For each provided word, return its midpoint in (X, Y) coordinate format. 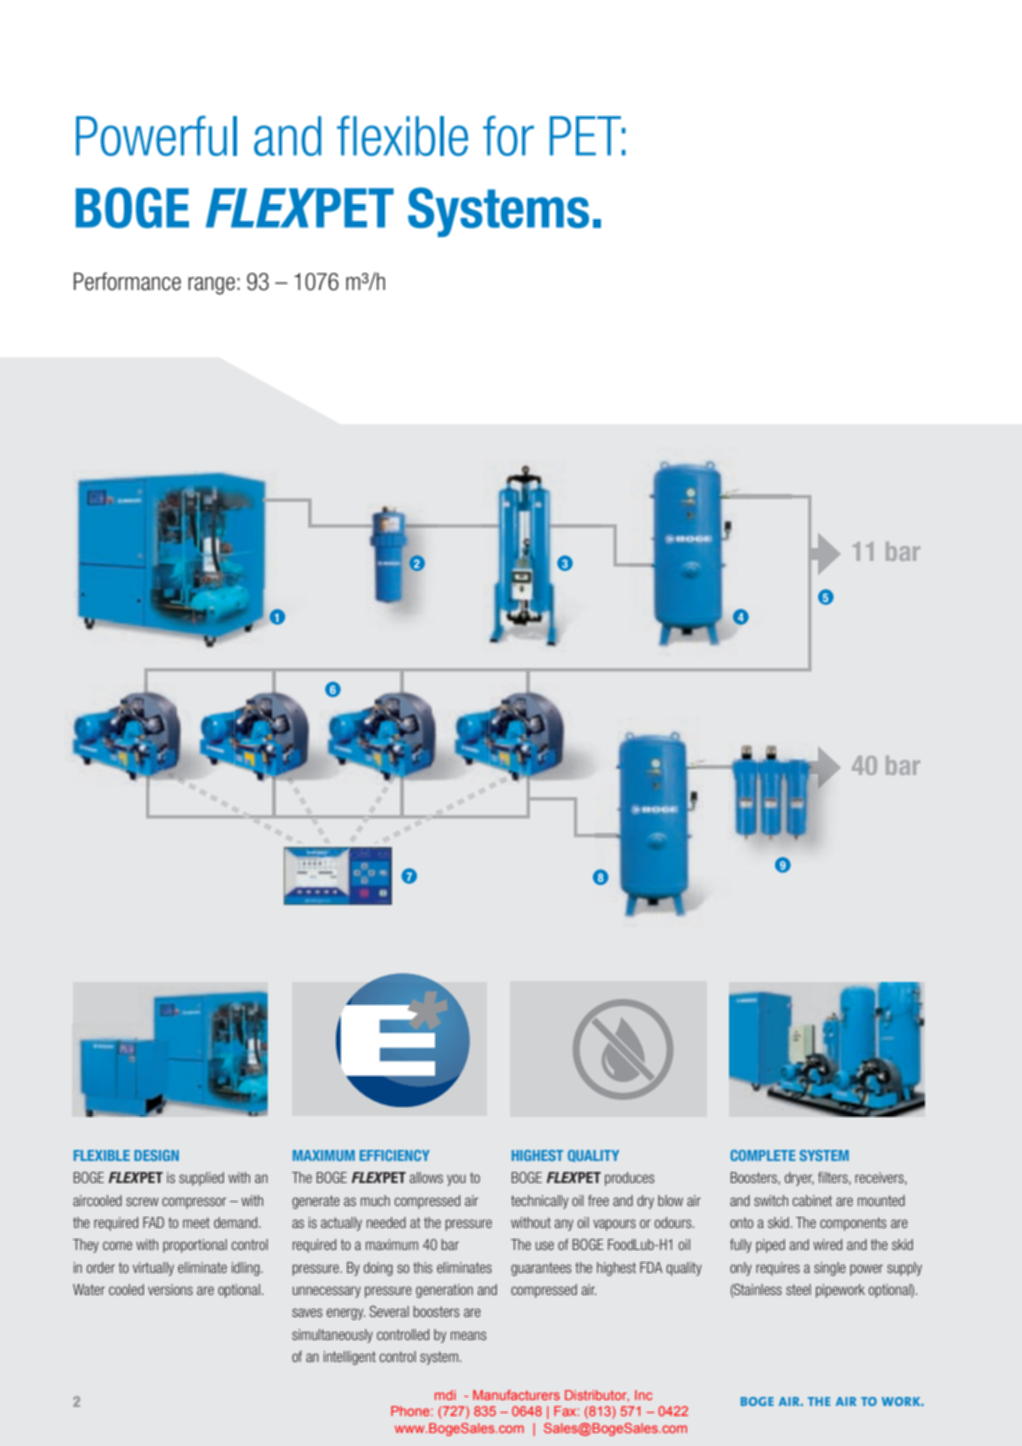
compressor (194, 1203)
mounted (881, 1200)
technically (539, 1202)
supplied (201, 1179)
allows (426, 1177)
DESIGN (156, 1155)
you (456, 1180)
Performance (127, 281)
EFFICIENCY (395, 1155)
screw (142, 1201)
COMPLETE (763, 1155)
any (563, 1225)
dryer (799, 1179)
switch (771, 1200)
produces (630, 1179)
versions (170, 1289)
